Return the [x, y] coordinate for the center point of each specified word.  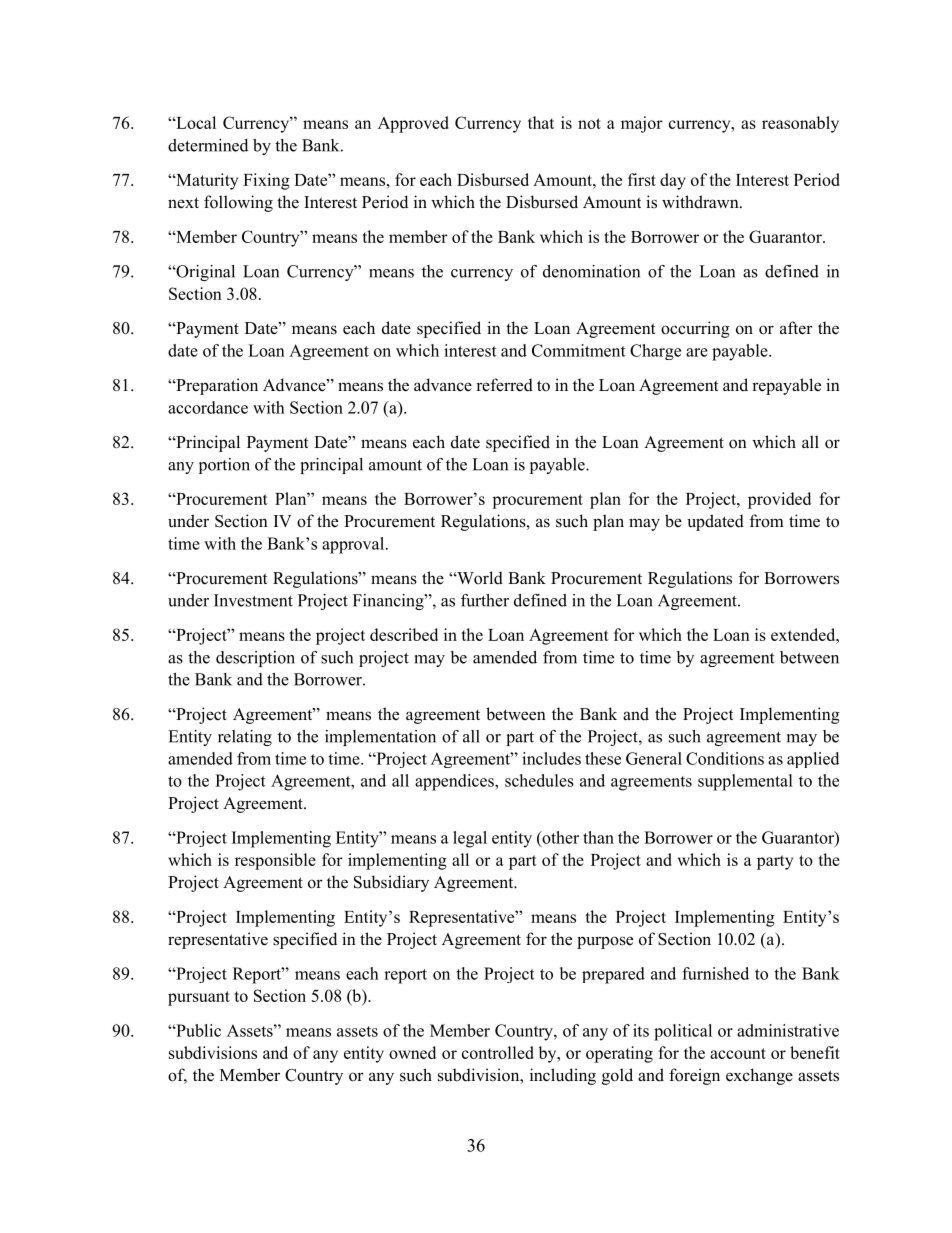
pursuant [199, 998]
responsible [275, 861]
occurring [695, 329]
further [485, 600]
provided [779, 500]
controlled [498, 1052]
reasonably [800, 124]
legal [470, 839]
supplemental [745, 782]
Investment [253, 600]
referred [504, 385]
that [541, 122]
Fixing [266, 181]
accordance [208, 407]
